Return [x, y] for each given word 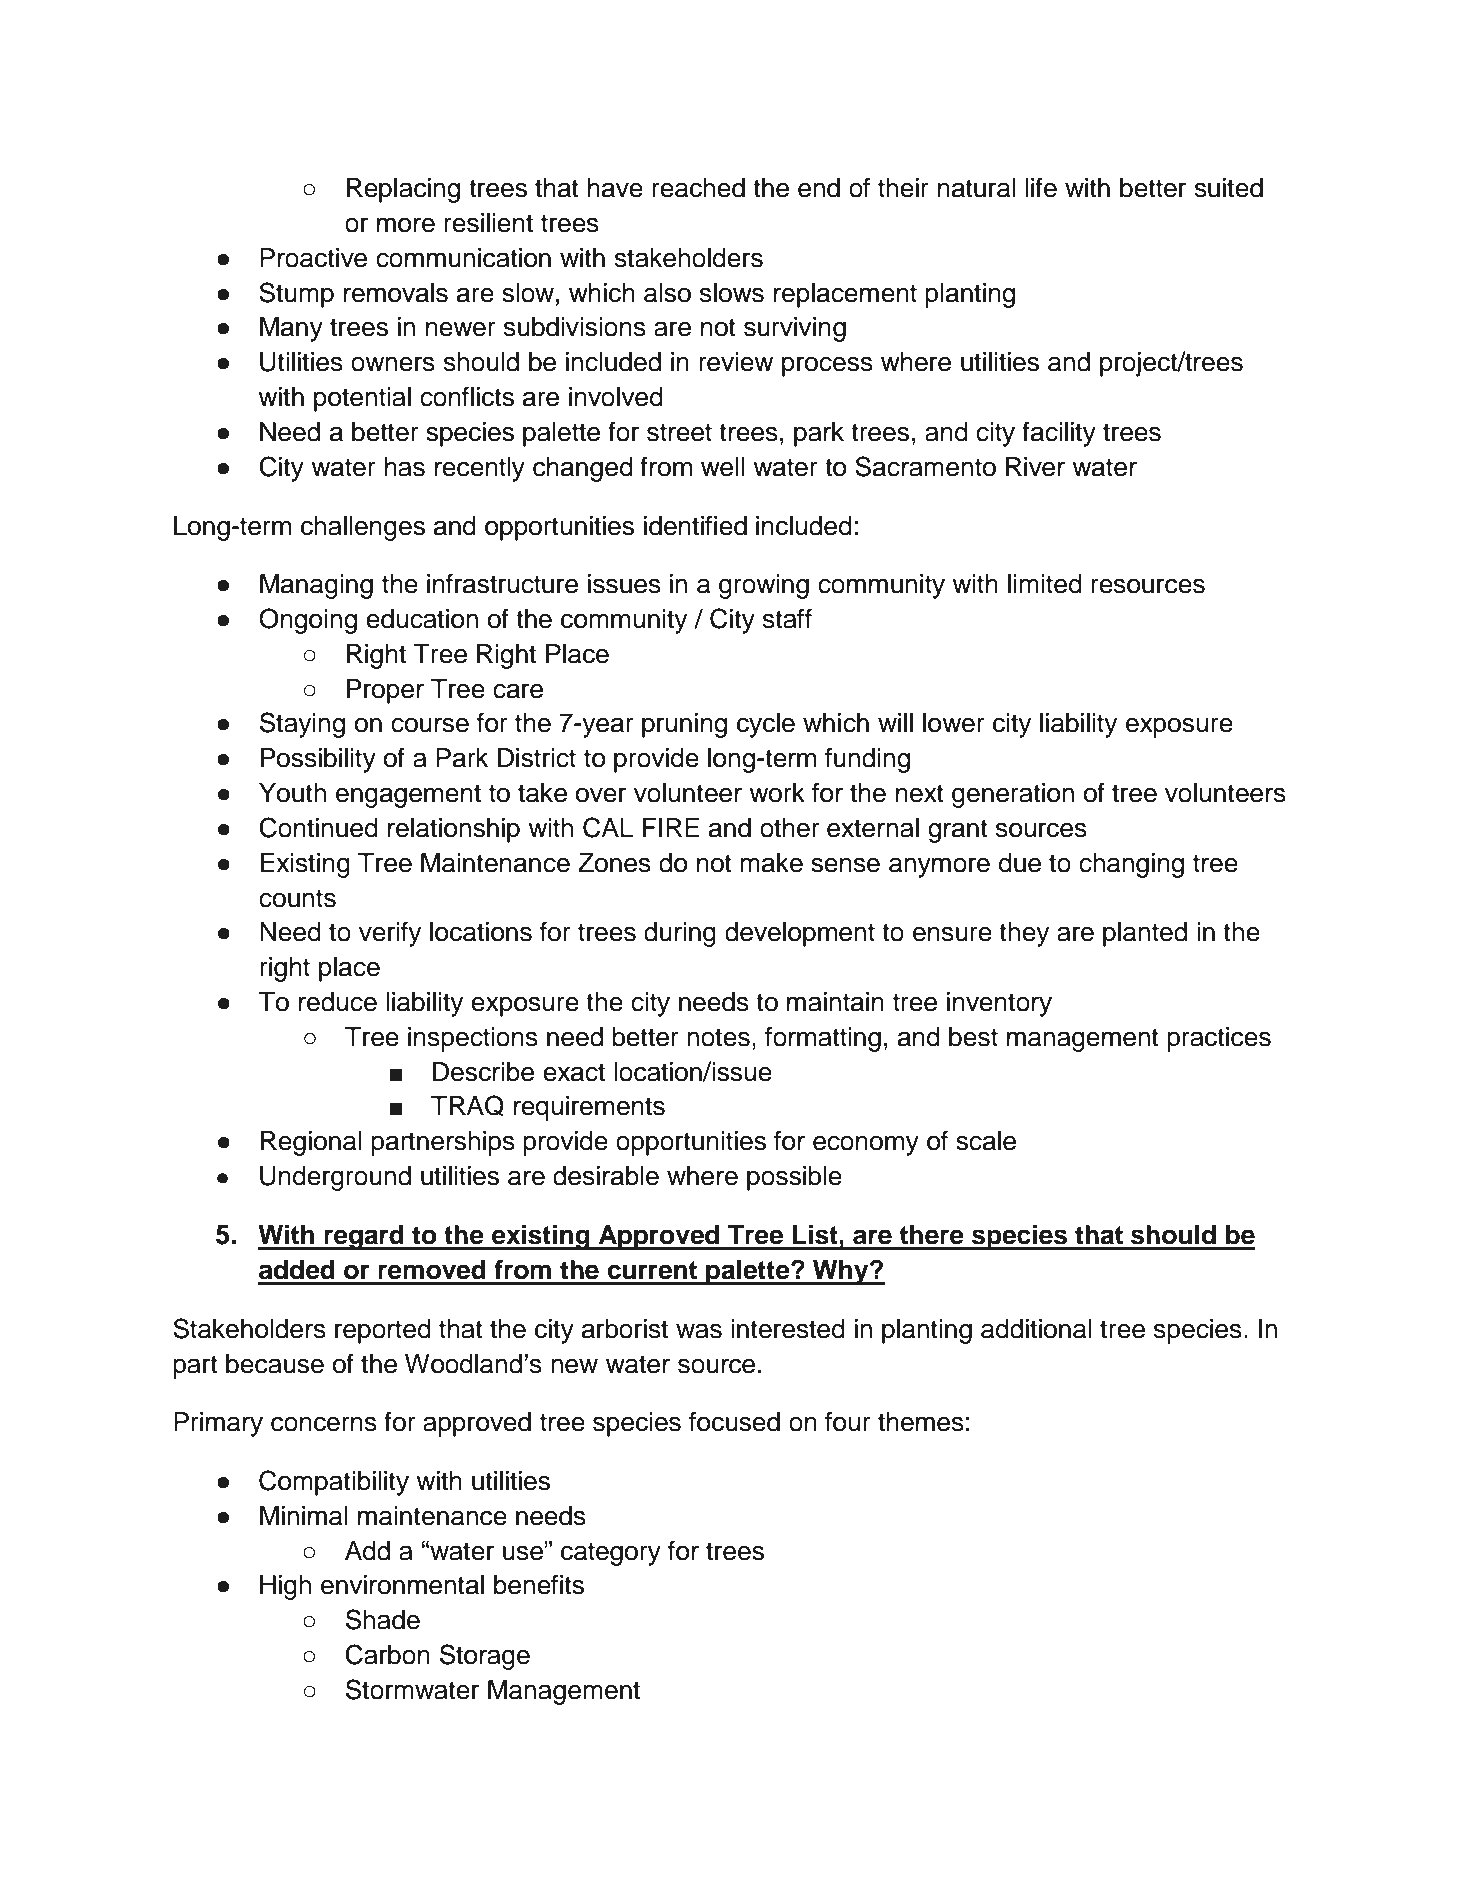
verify [390, 934]
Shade [383, 1619]
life [1041, 187]
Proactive [313, 258]
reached [698, 188]
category [611, 1554]
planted [1145, 934]
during [680, 934]
